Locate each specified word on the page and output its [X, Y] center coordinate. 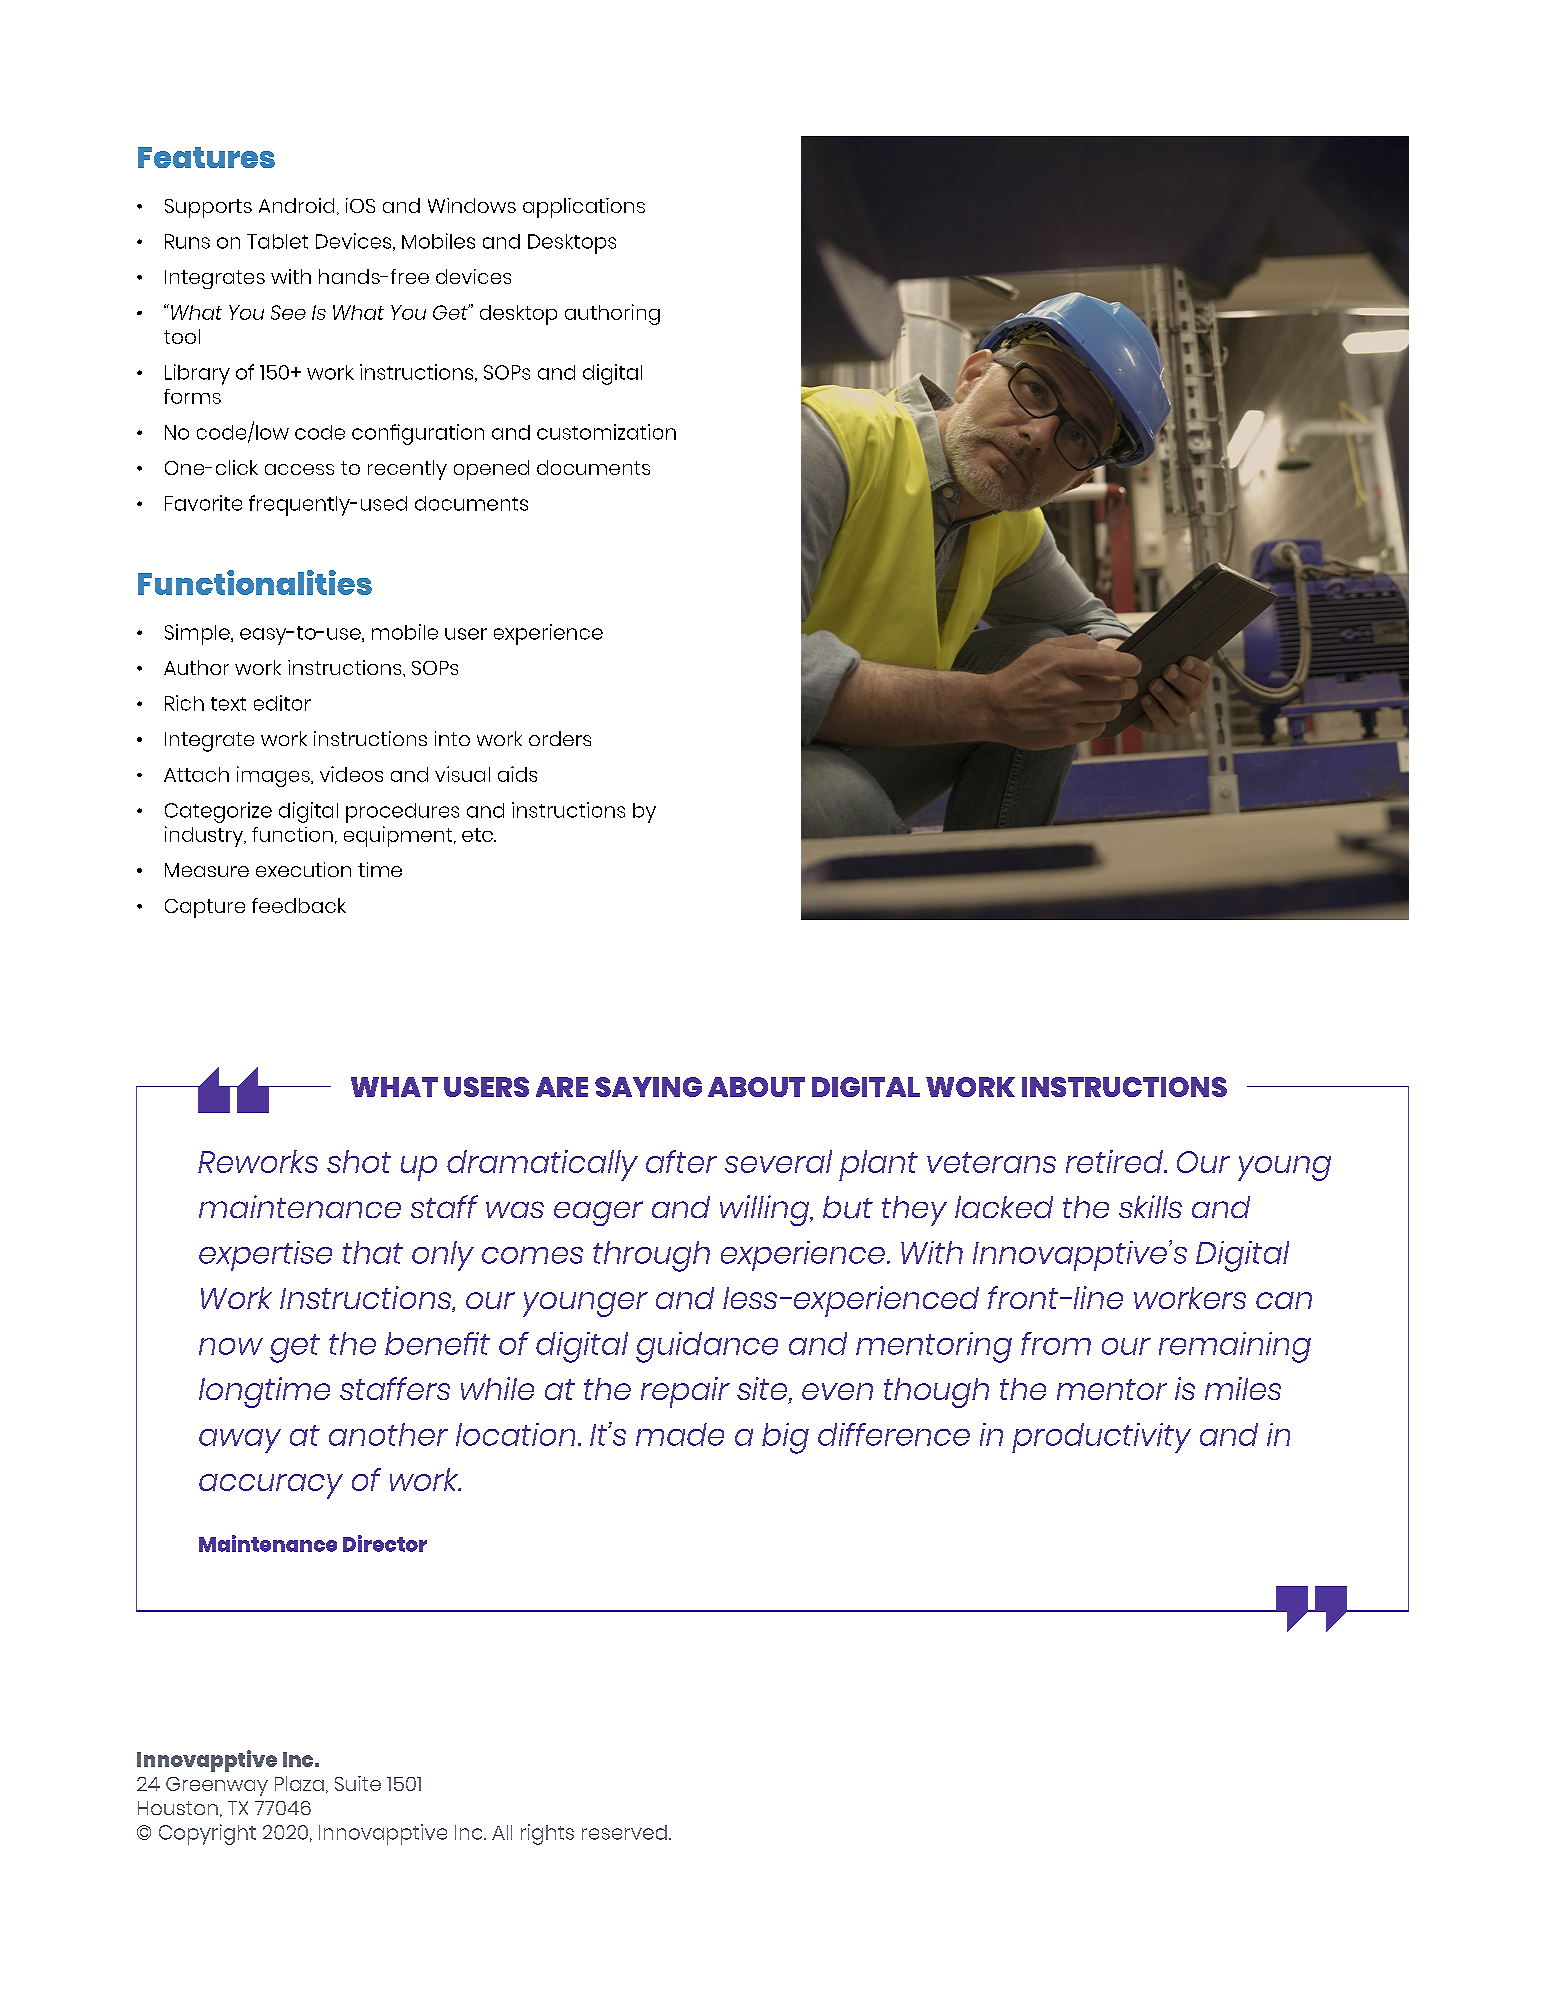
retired [1115, 1161]
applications [584, 208]
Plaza [299, 1783]
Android [296, 205]
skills [1150, 1206]
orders [560, 738]
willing [766, 1210]
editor [282, 703]
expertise [265, 1256]
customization [606, 432]
